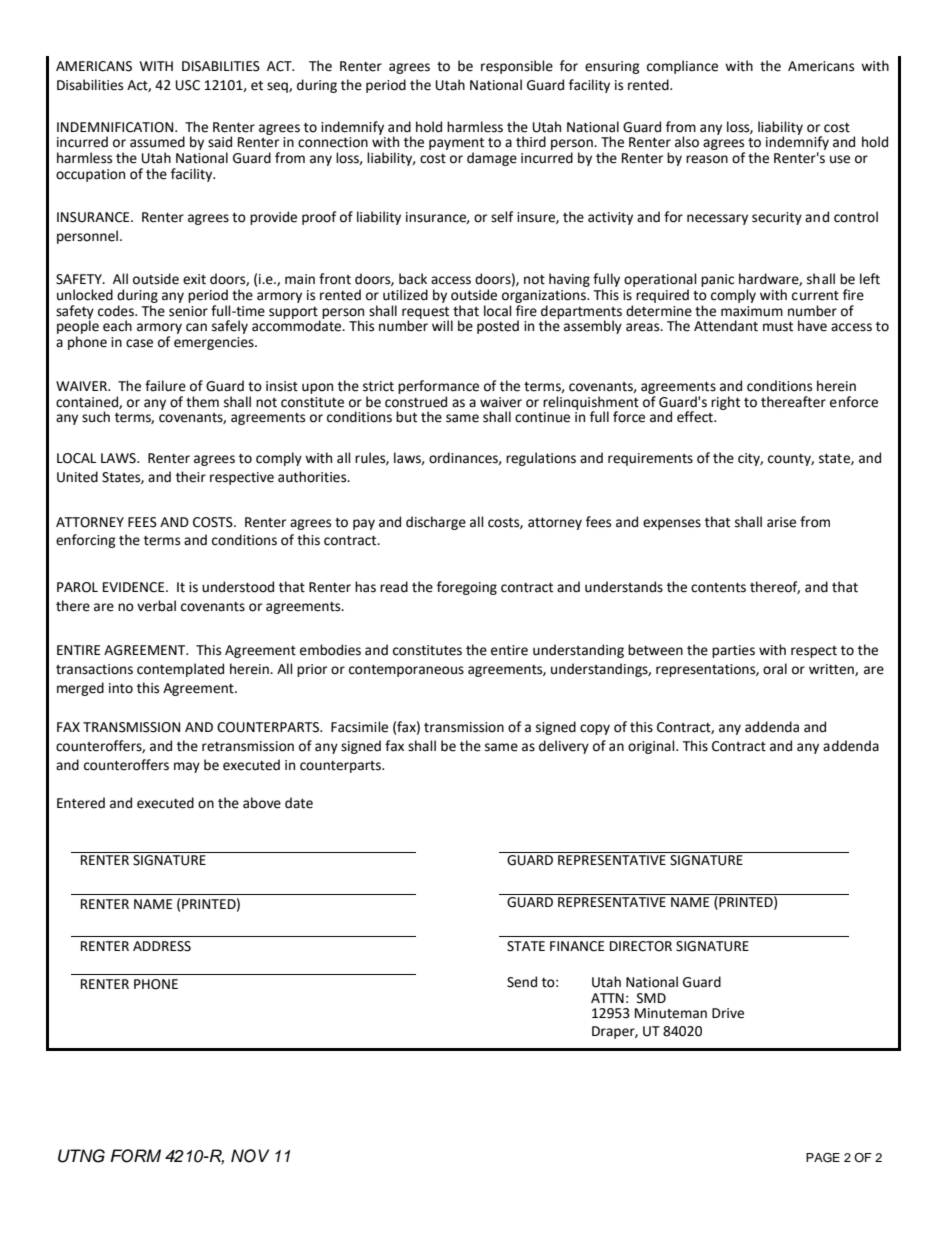 This screenshot has width=952, height=1233. I want to click on responsible, so click(517, 67).
